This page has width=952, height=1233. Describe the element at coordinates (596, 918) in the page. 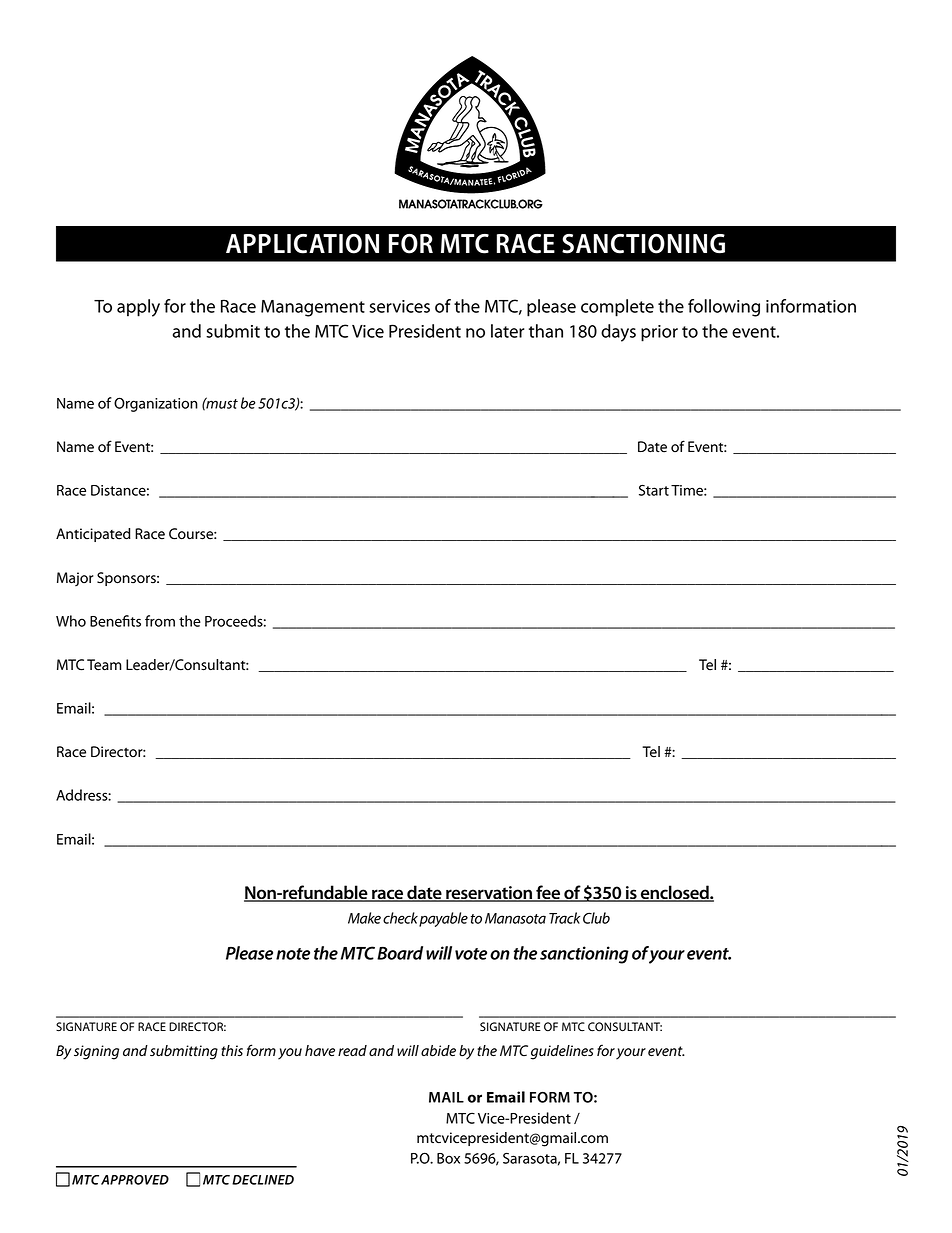

I see `Club` at that location.
